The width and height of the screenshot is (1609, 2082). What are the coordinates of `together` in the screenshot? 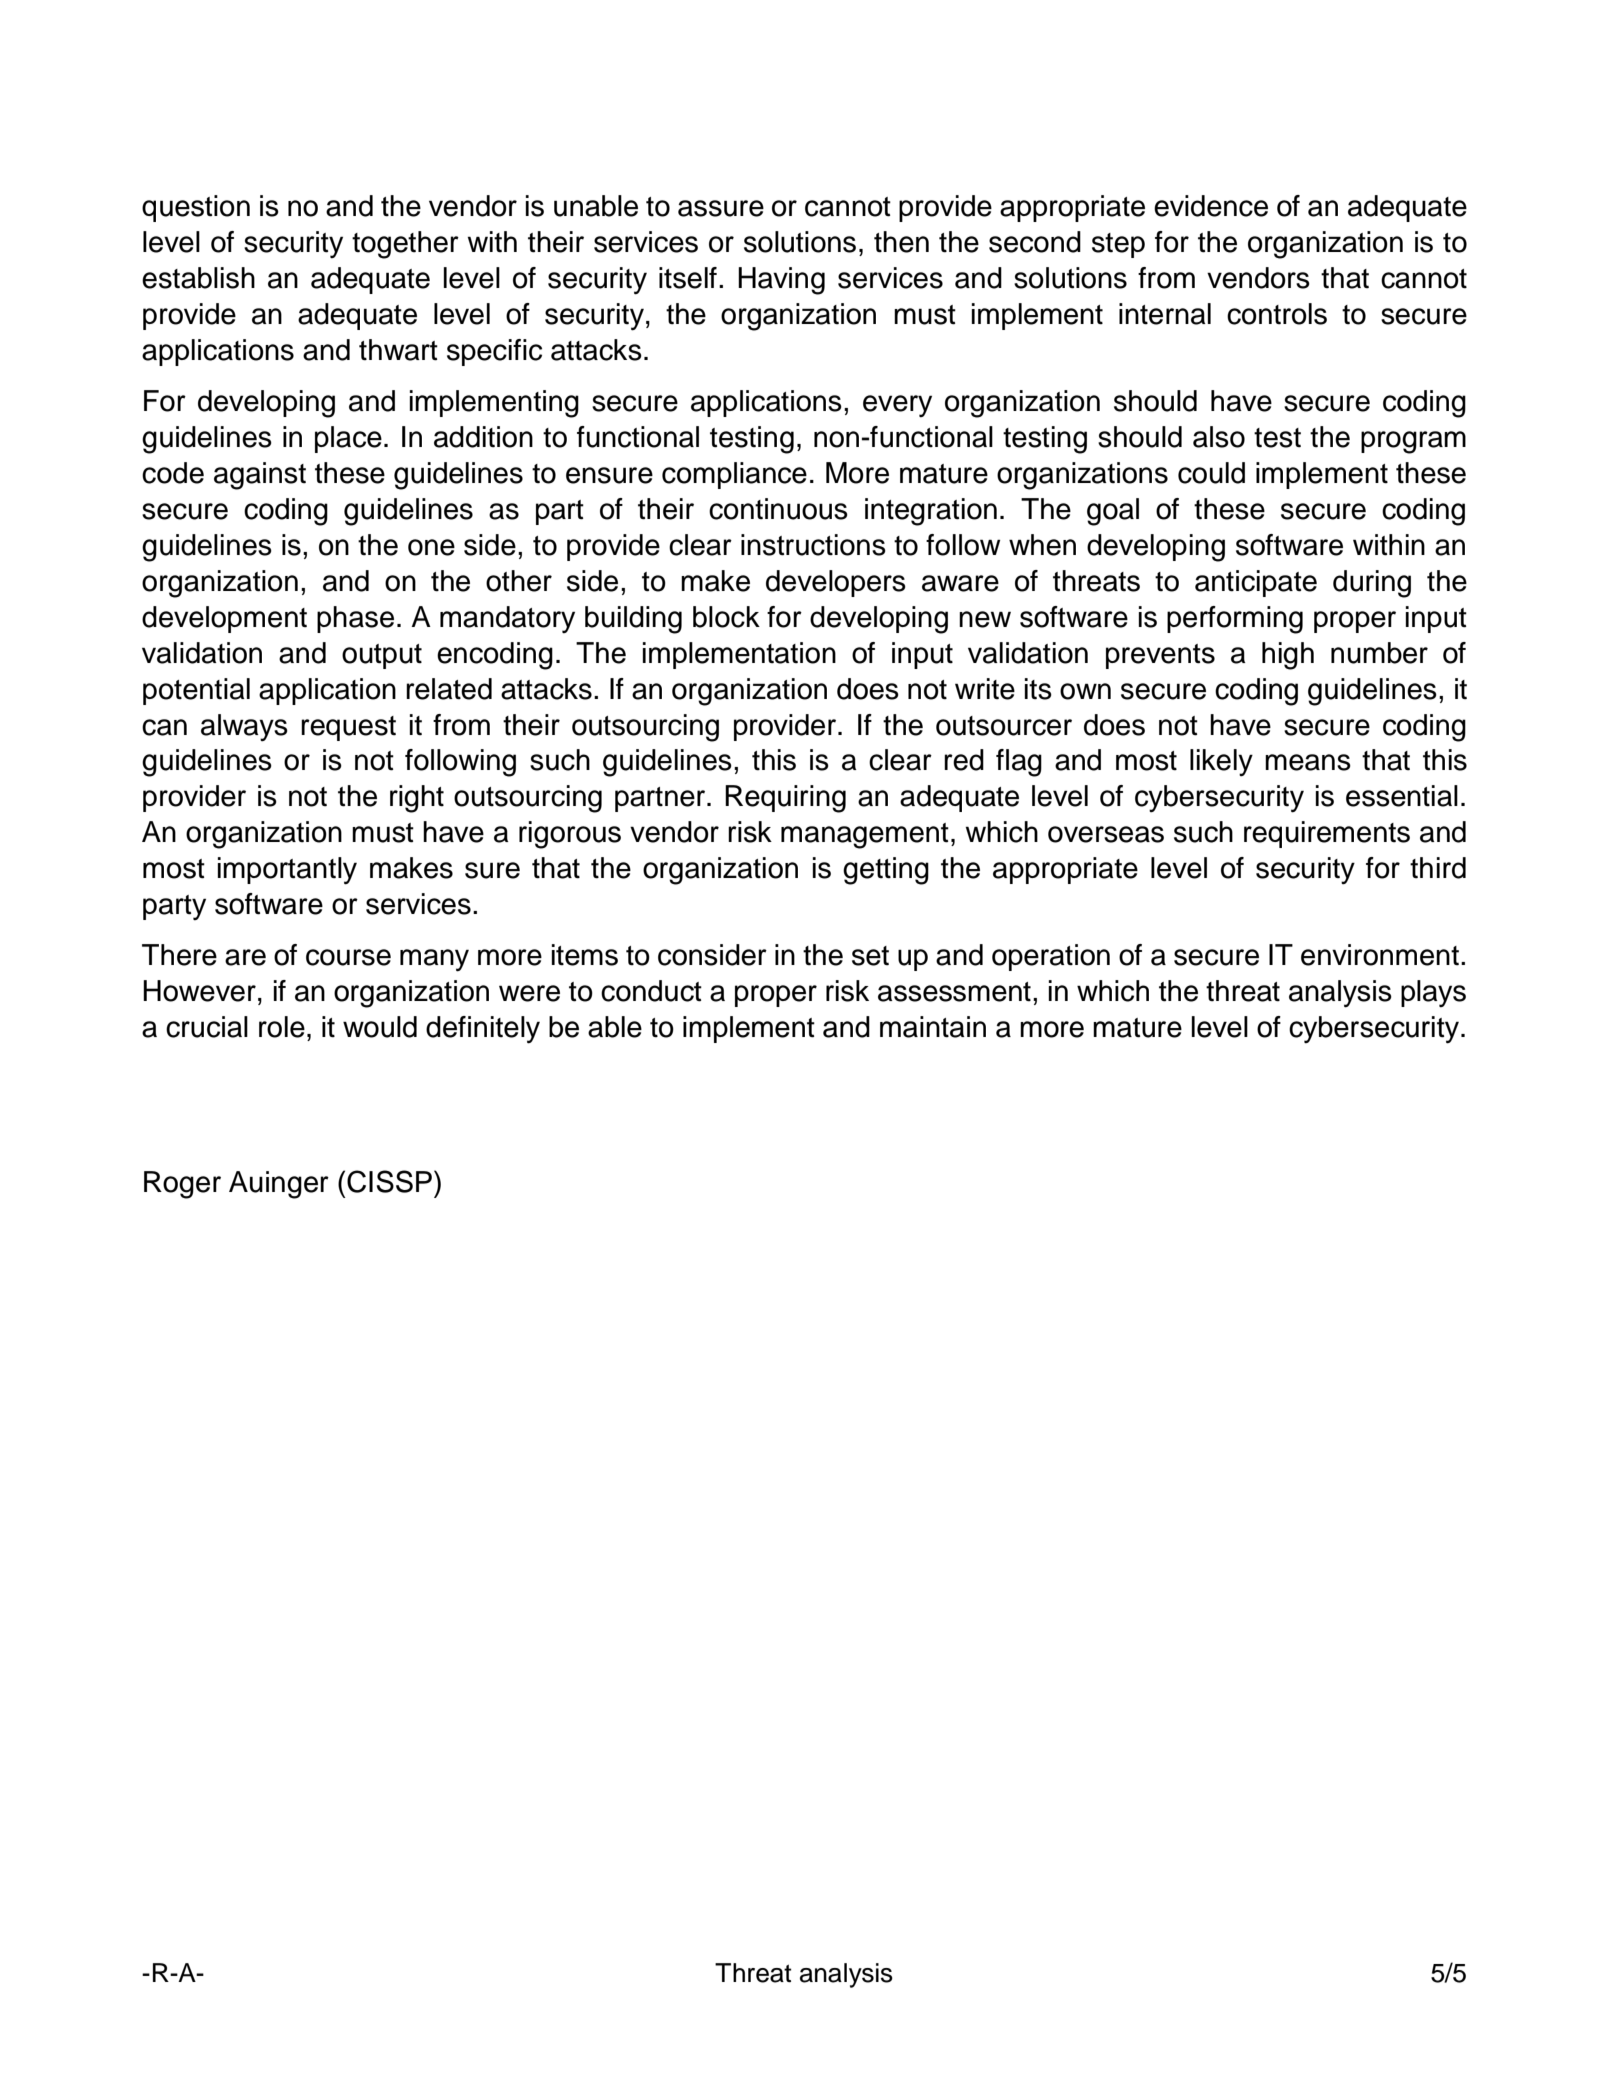 It's located at (405, 245).
